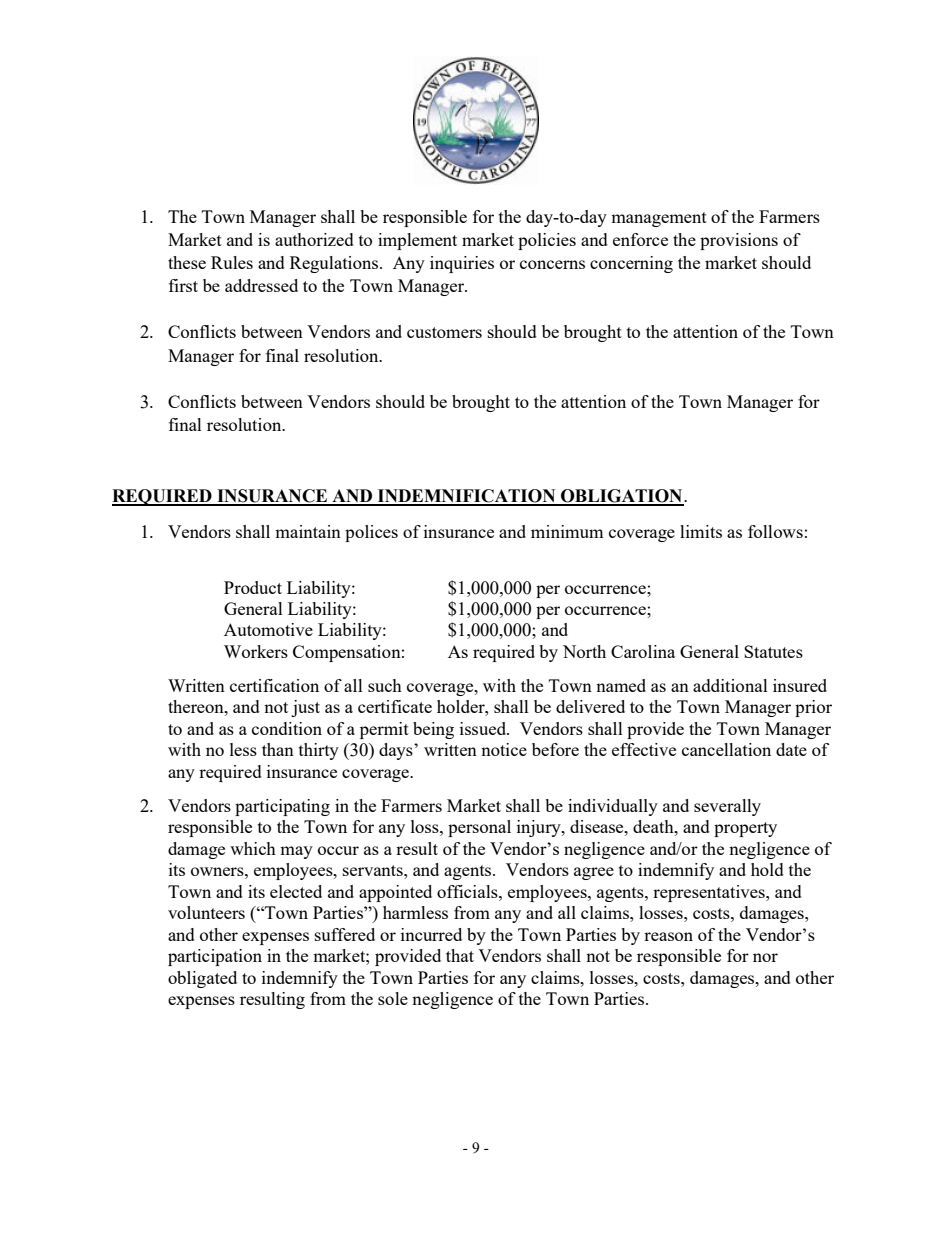 This document has height=1233, width=952. I want to click on participating, so click(282, 807).
